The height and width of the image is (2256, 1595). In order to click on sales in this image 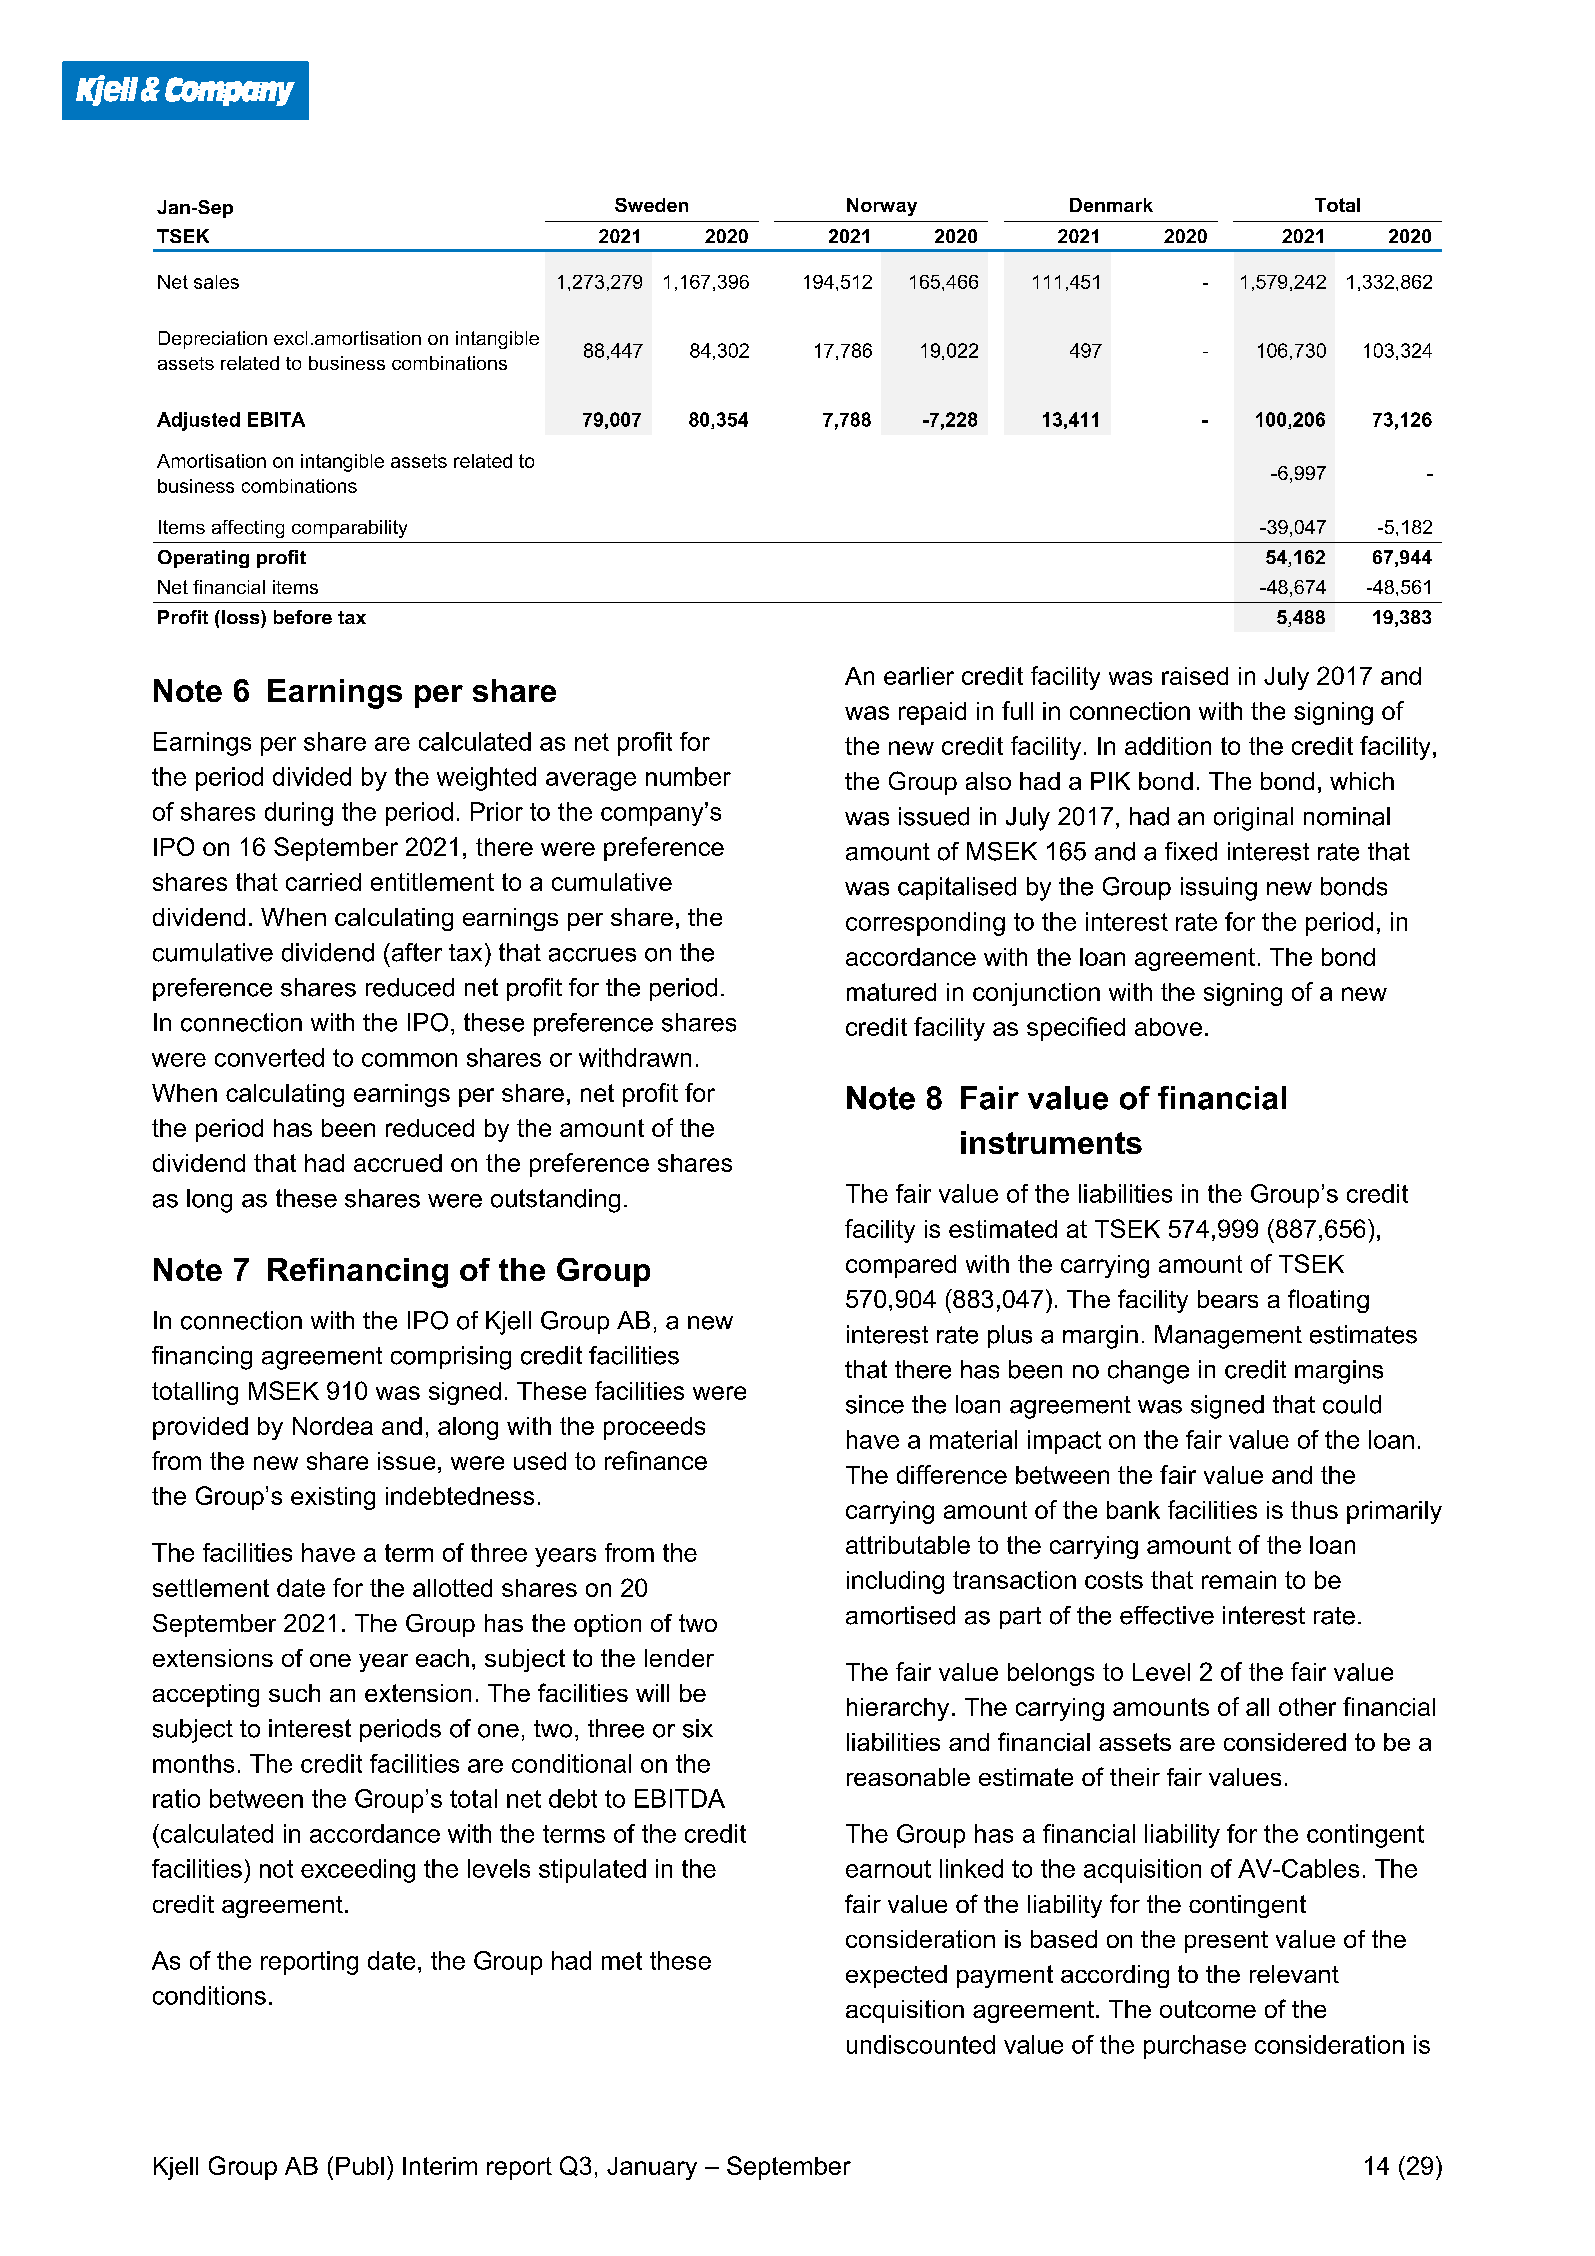, I will do `click(216, 282)`.
